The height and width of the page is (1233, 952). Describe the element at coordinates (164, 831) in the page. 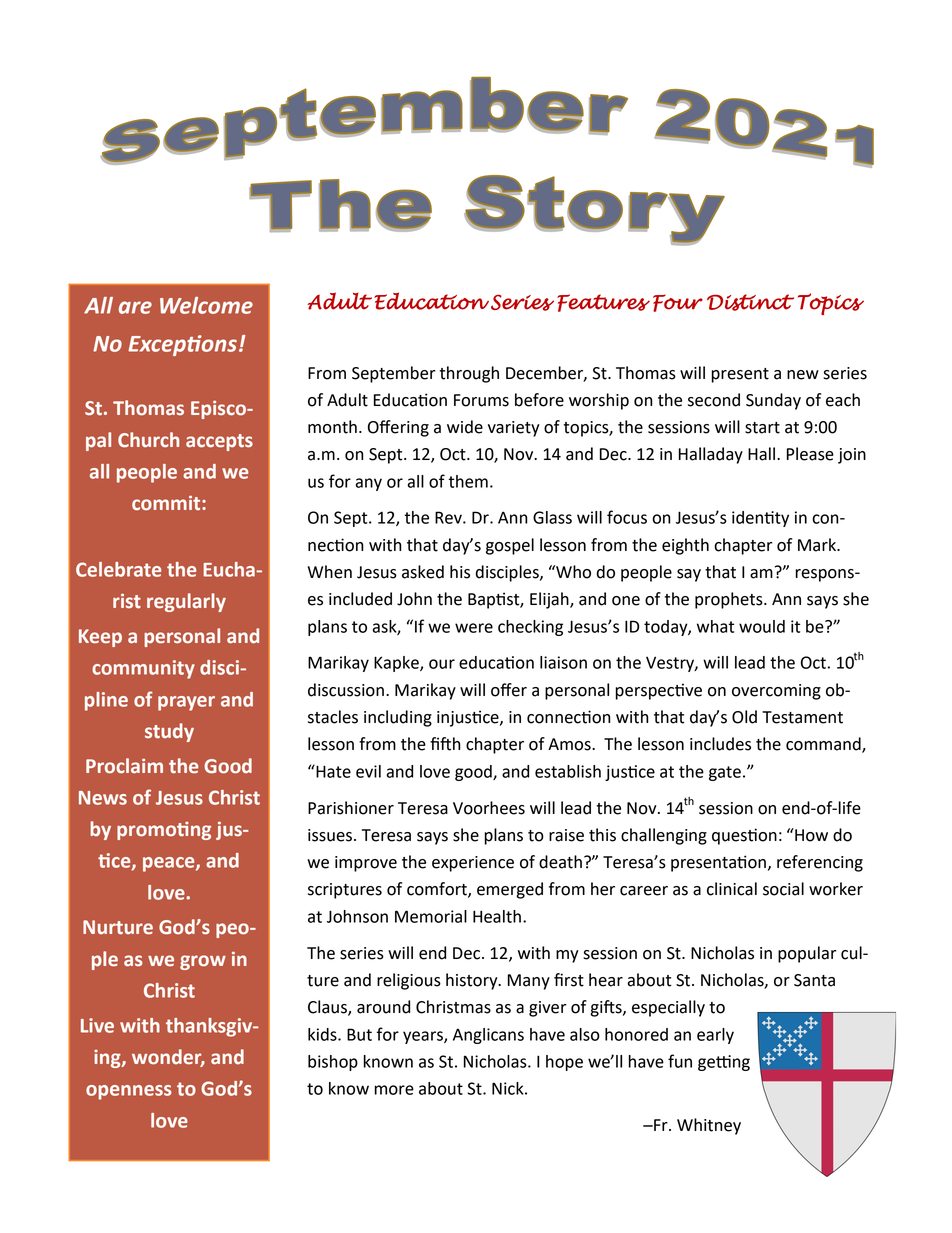

I see `promoting` at that location.
